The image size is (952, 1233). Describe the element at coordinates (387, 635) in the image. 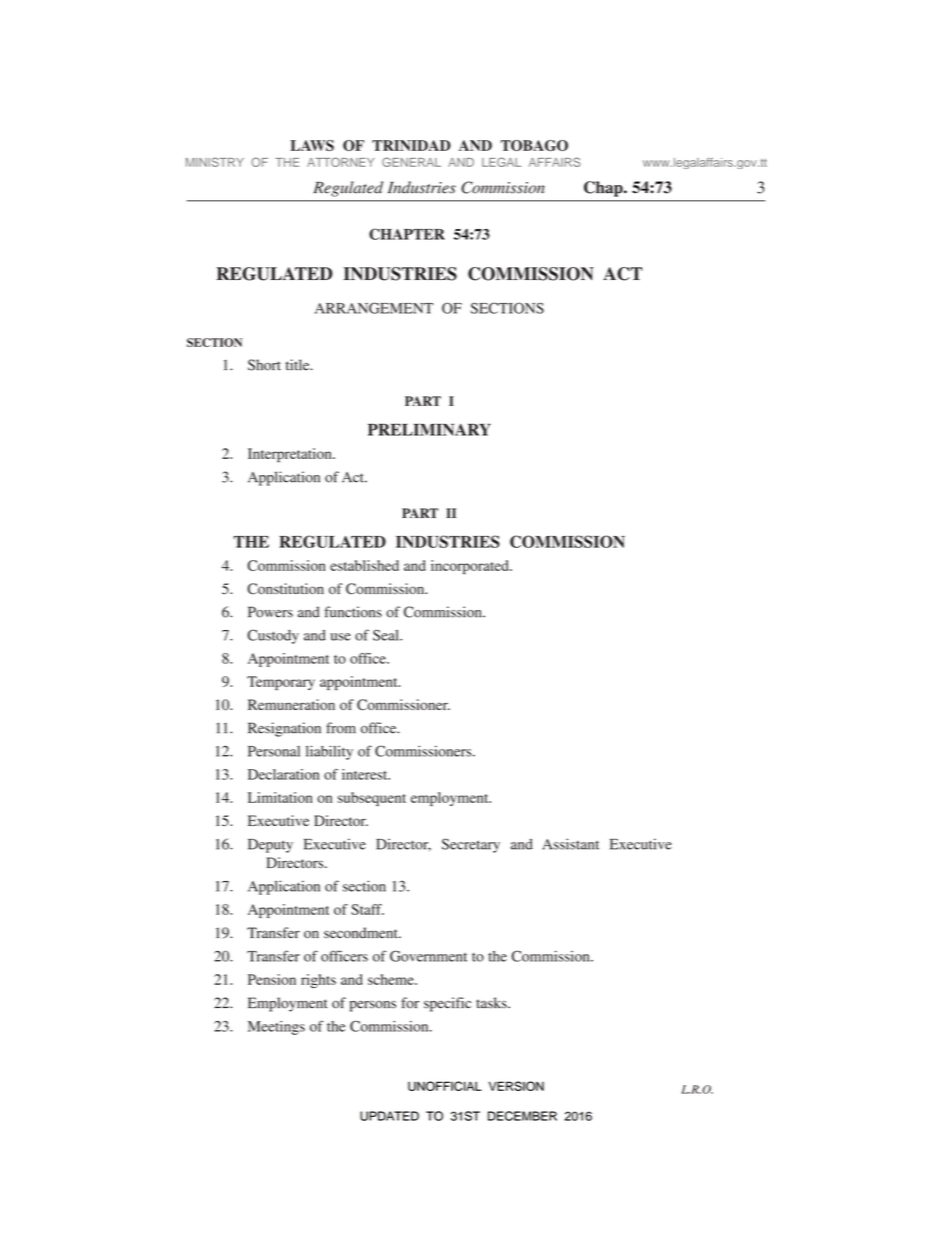

I see `Seal` at that location.
